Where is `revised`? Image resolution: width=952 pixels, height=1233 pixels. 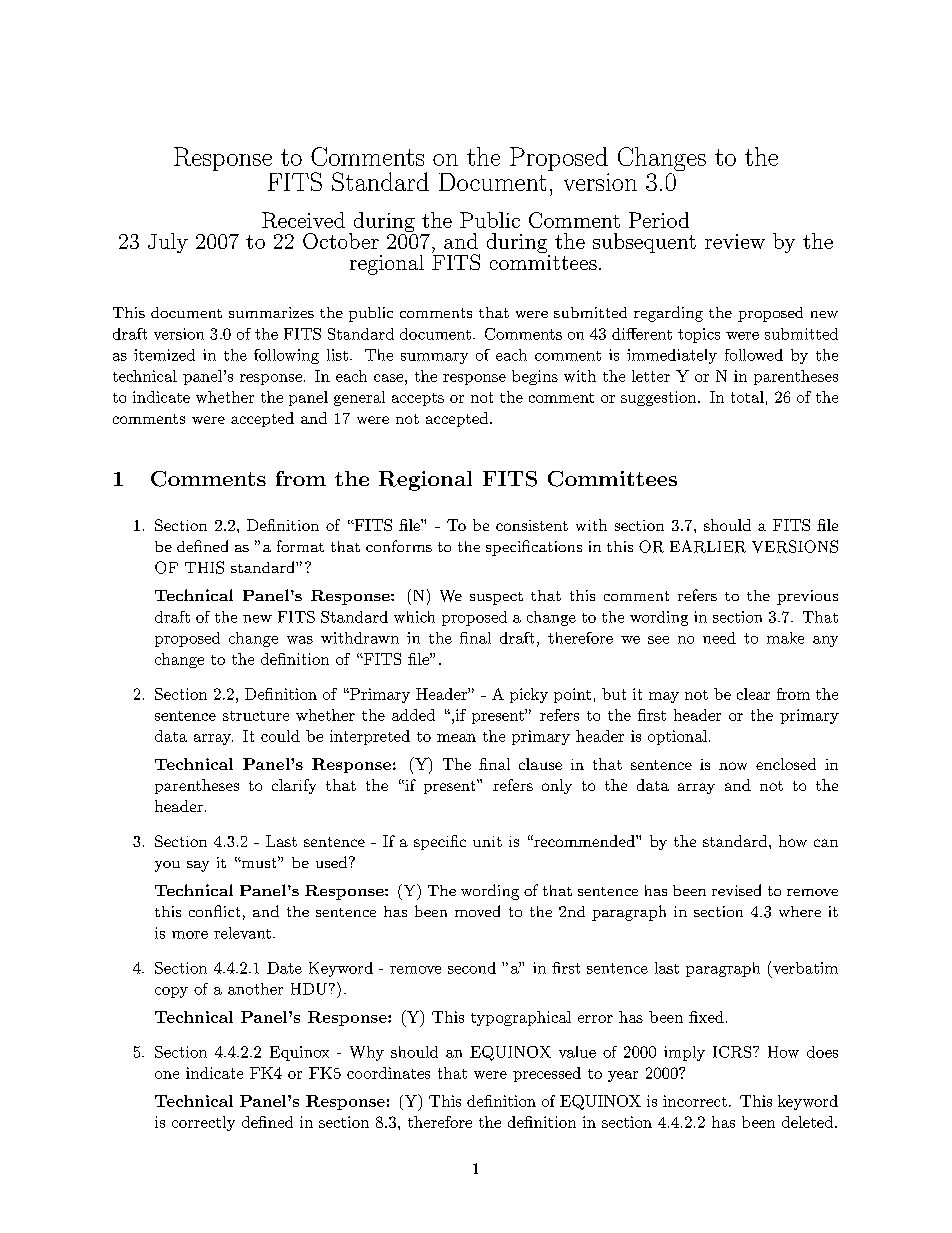 revised is located at coordinates (736, 890).
